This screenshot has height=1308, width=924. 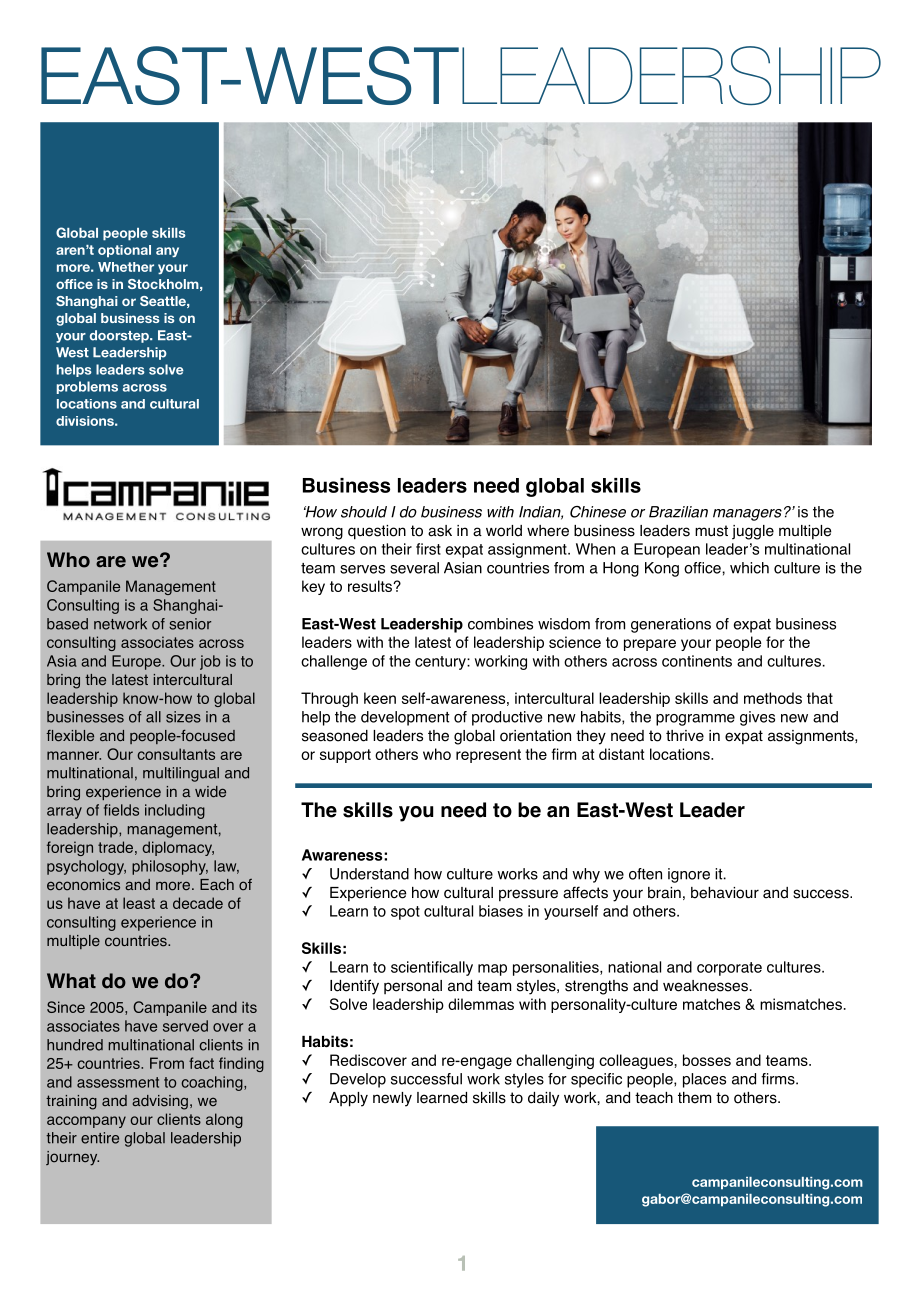 I want to click on optional, so click(x=124, y=251).
